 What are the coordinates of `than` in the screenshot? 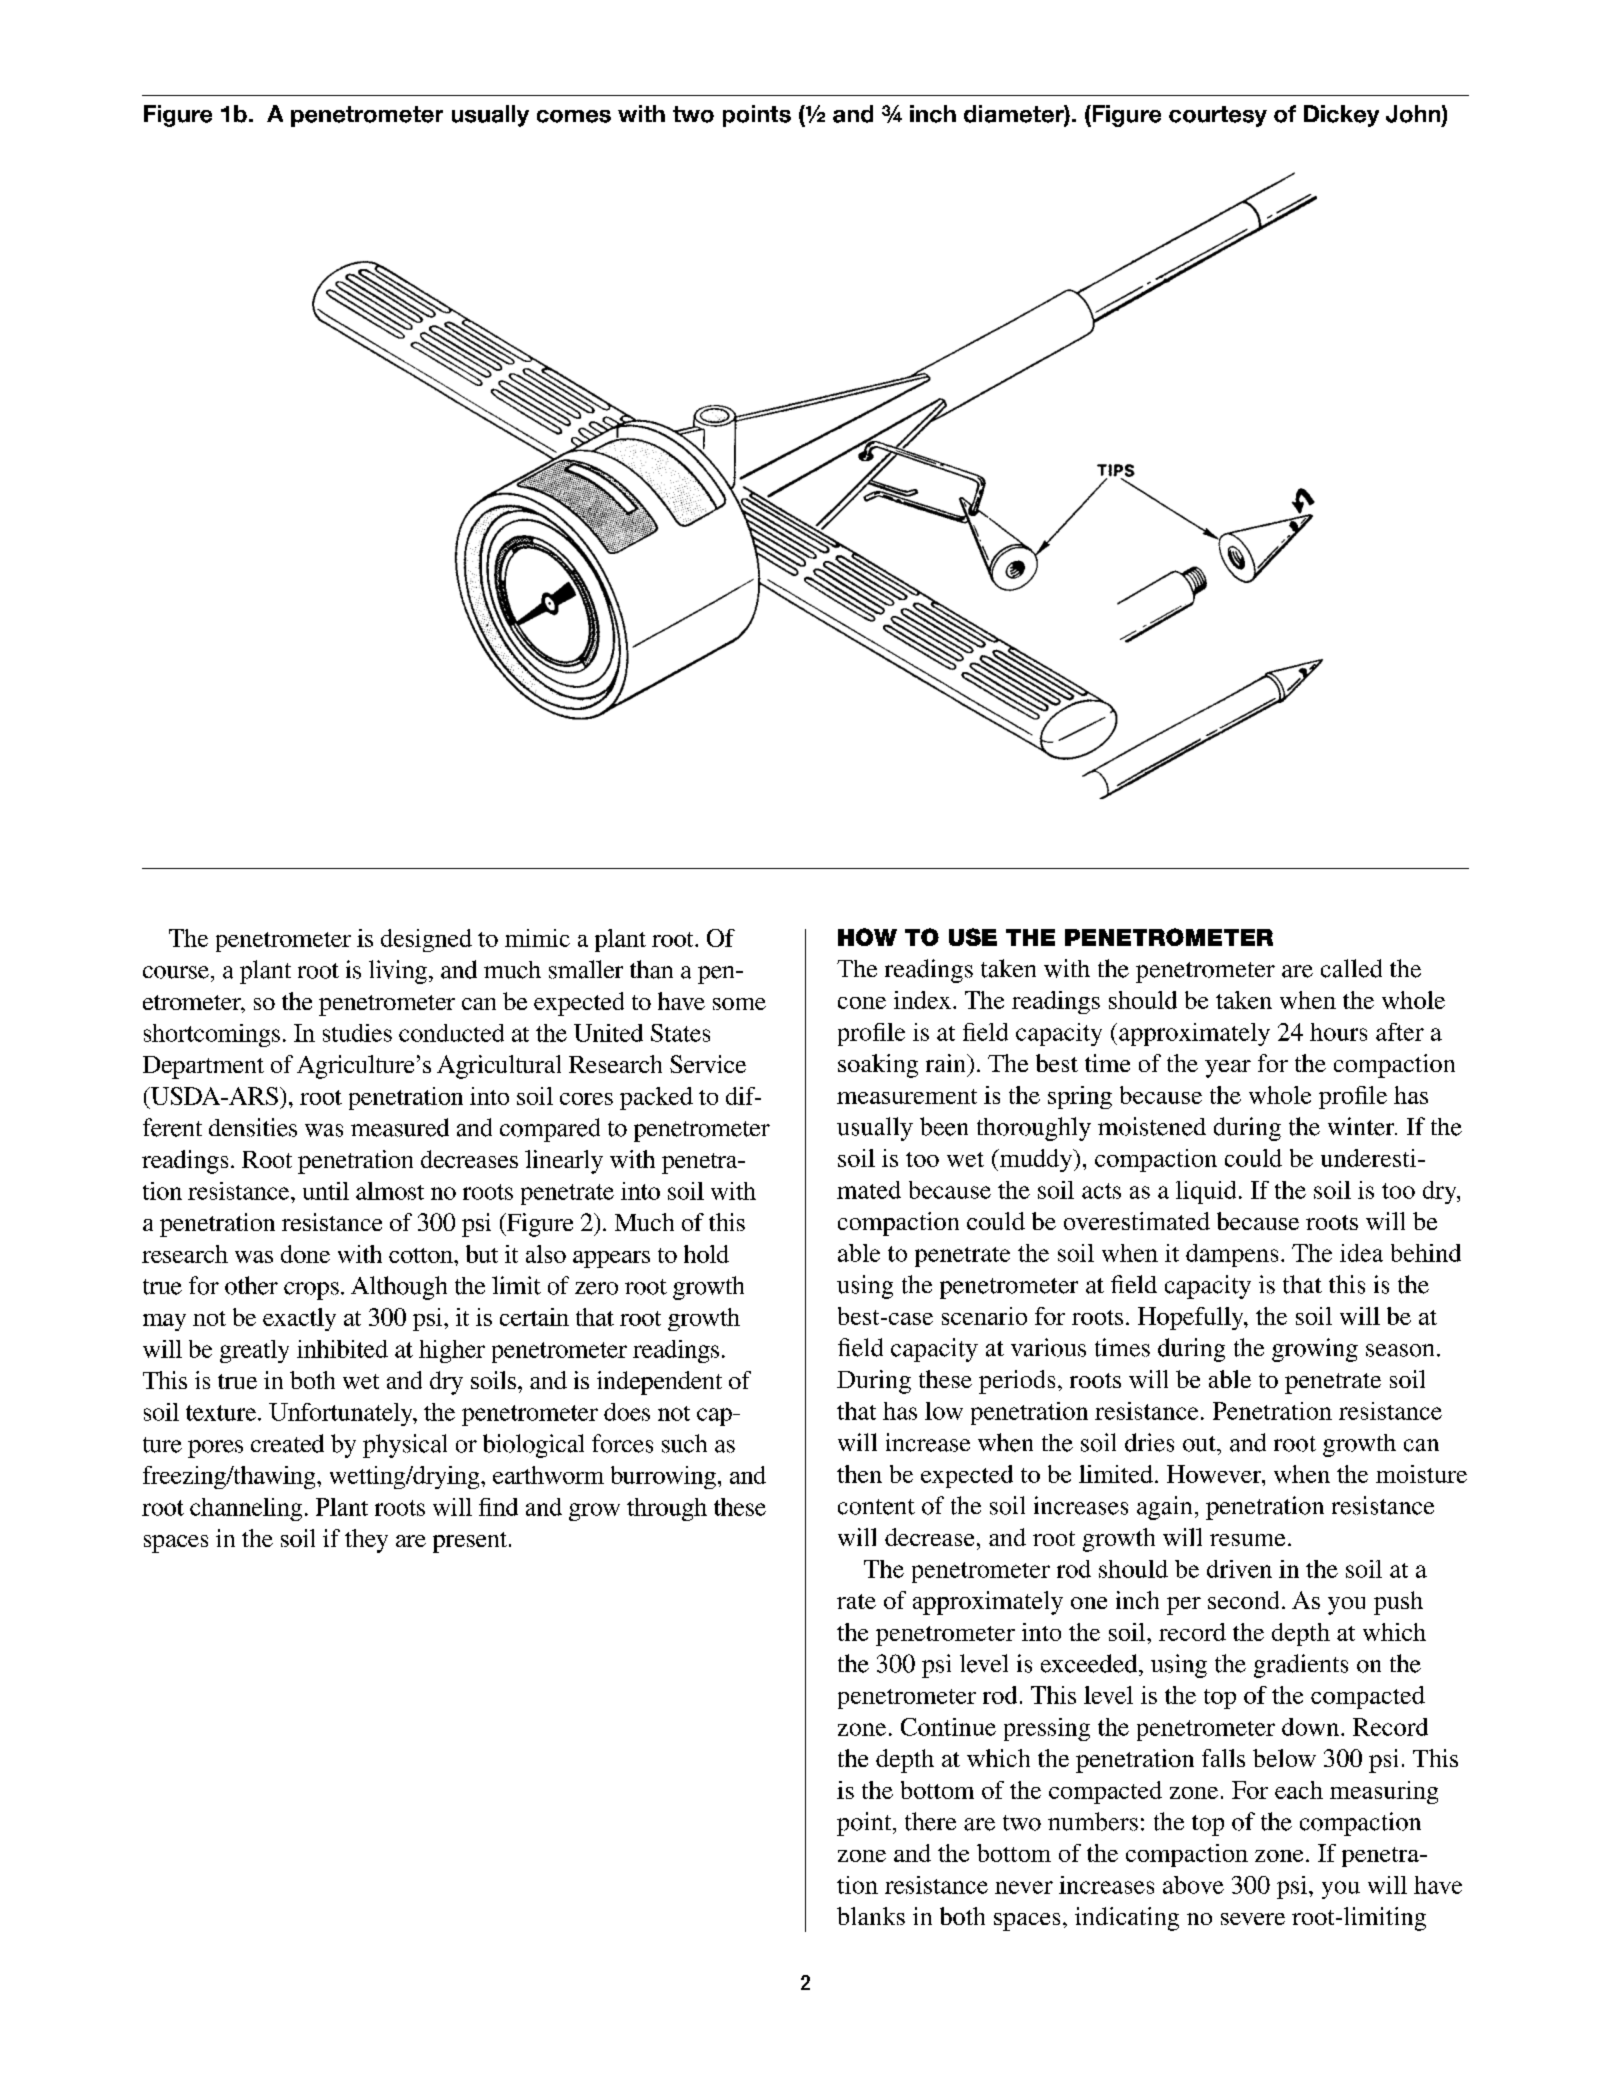 It's located at (651, 969).
